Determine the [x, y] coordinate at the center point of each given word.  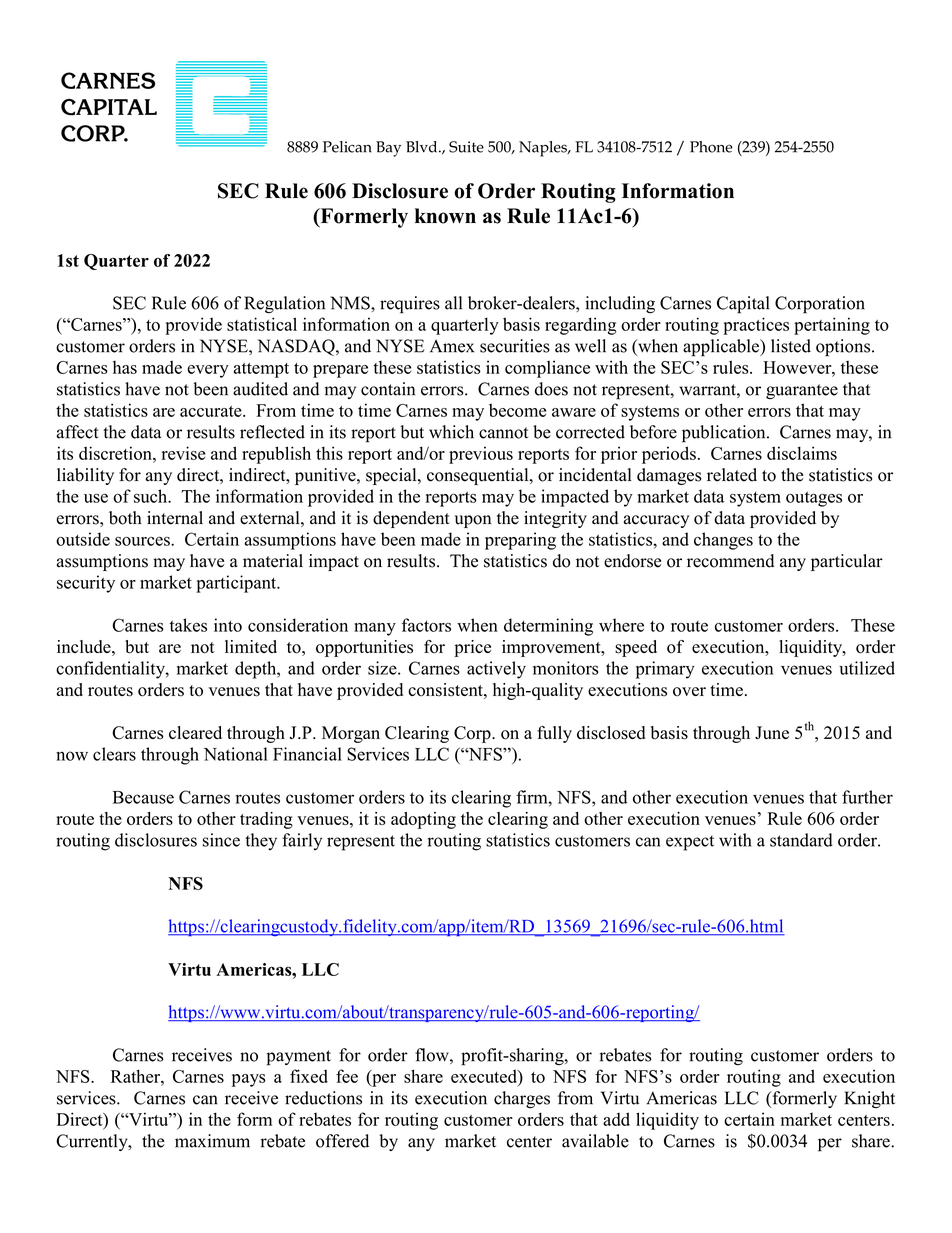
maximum [212, 1141]
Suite [466, 147]
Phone [711, 147]
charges [522, 1099]
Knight [869, 1100]
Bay [388, 149]
